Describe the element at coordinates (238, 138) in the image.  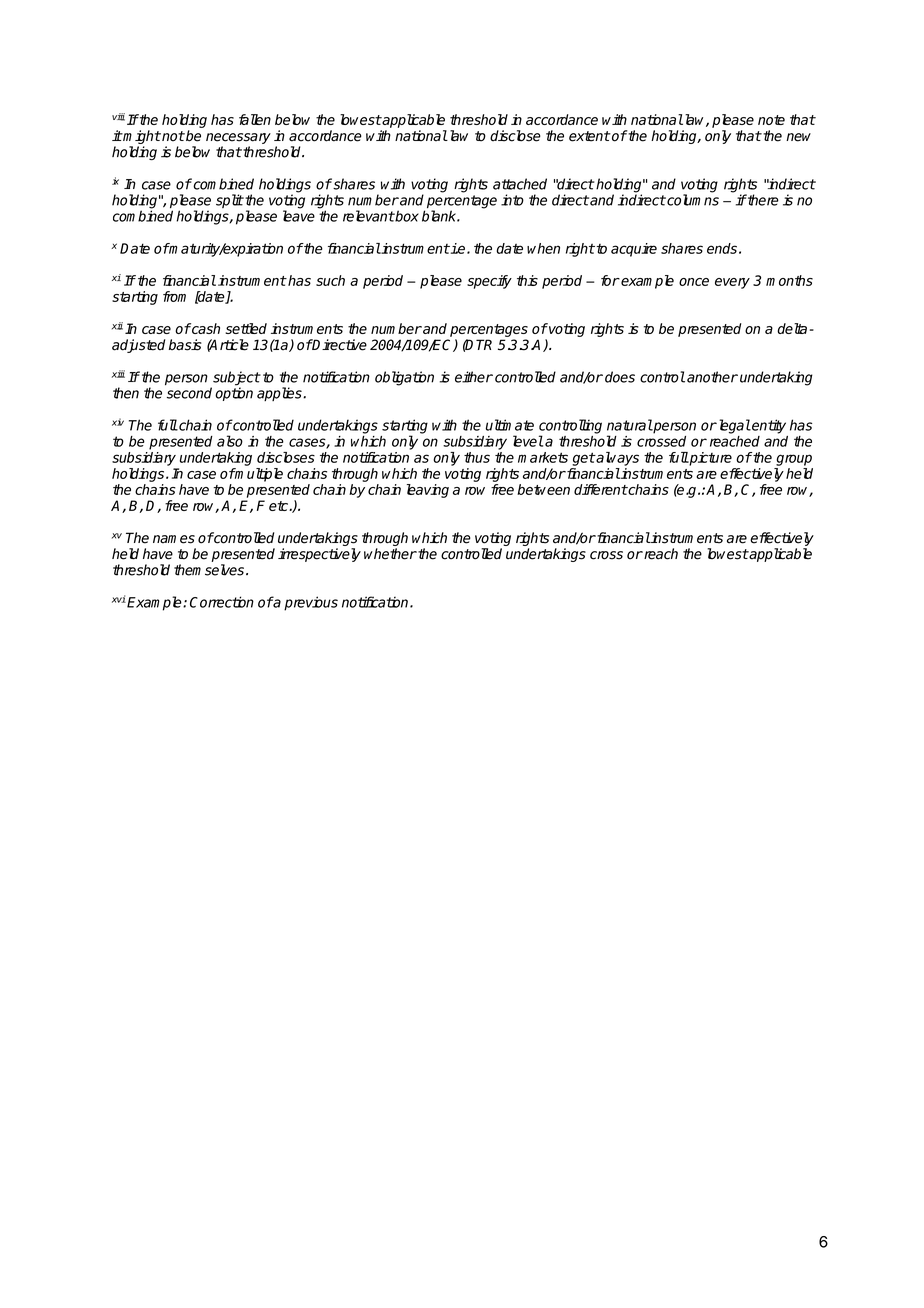
I see `necessary` at that location.
